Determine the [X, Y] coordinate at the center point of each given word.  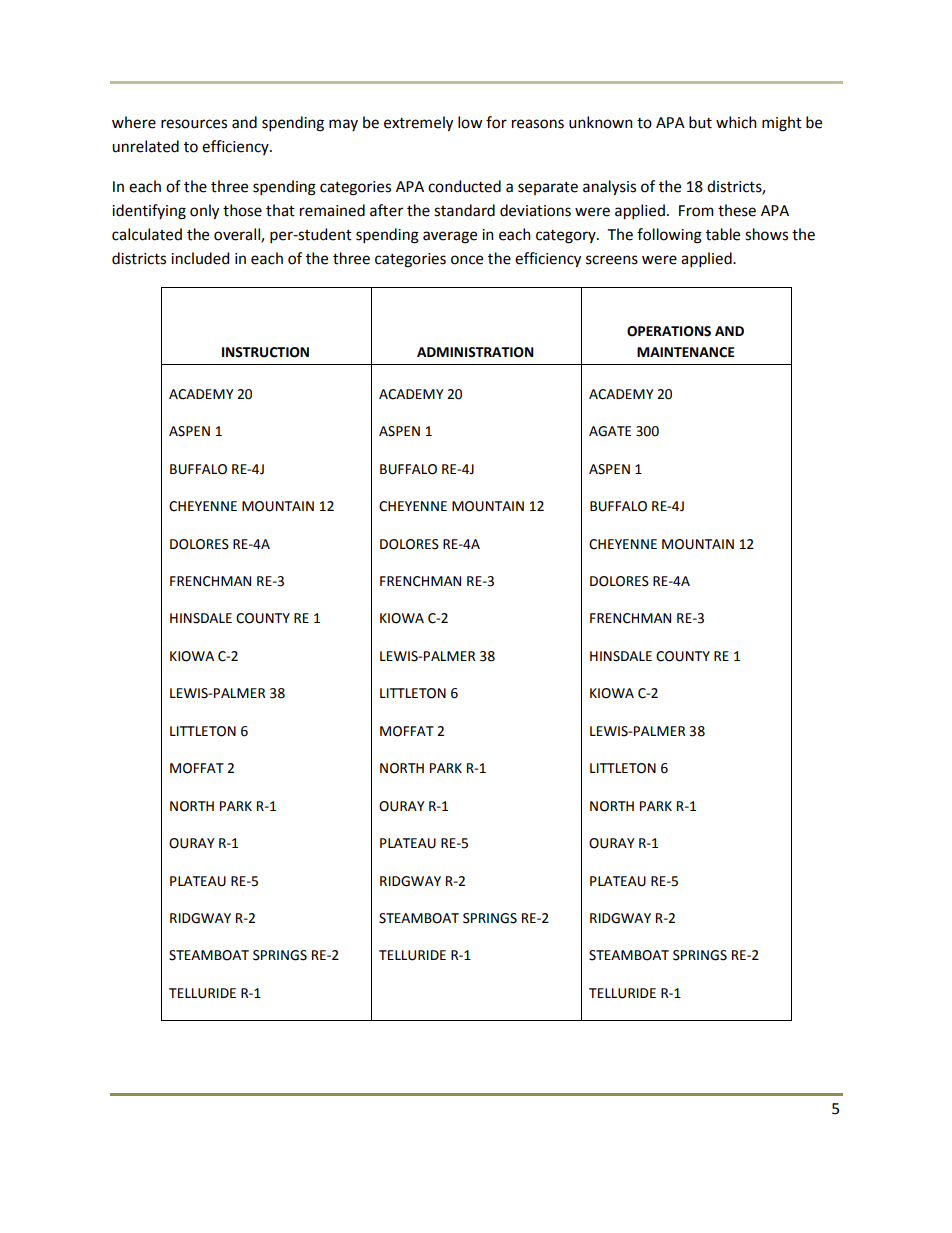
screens [612, 260]
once [467, 260]
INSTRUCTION [265, 352]
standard [464, 210]
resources [194, 124]
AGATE [610, 431]
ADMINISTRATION [475, 352]
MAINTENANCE [686, 352]
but [700, 122]
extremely [418, 124]
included [200, 258]
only [204, 212]
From [696, 211]
